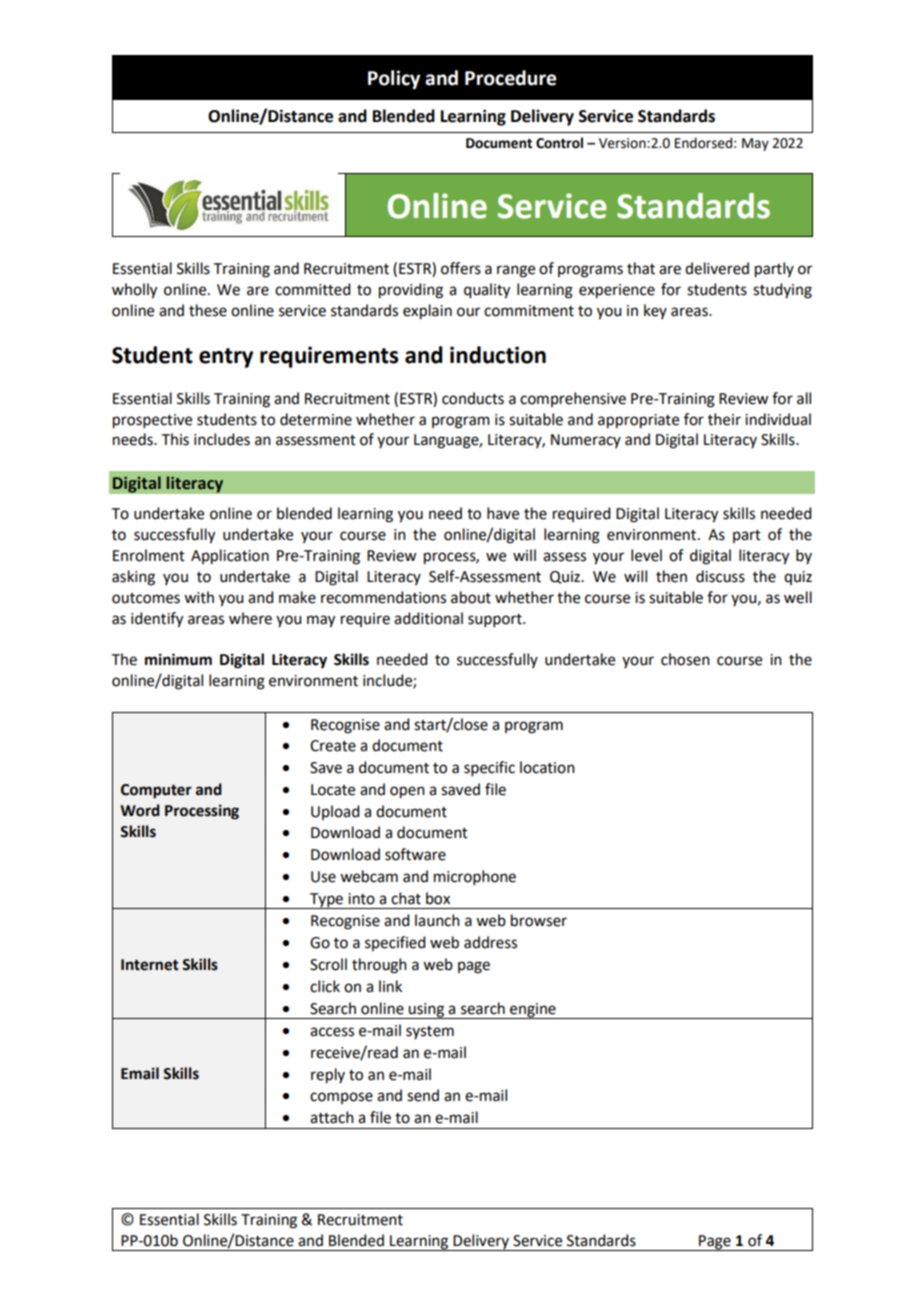  I want to click on Procedure, so click(511, 78).
